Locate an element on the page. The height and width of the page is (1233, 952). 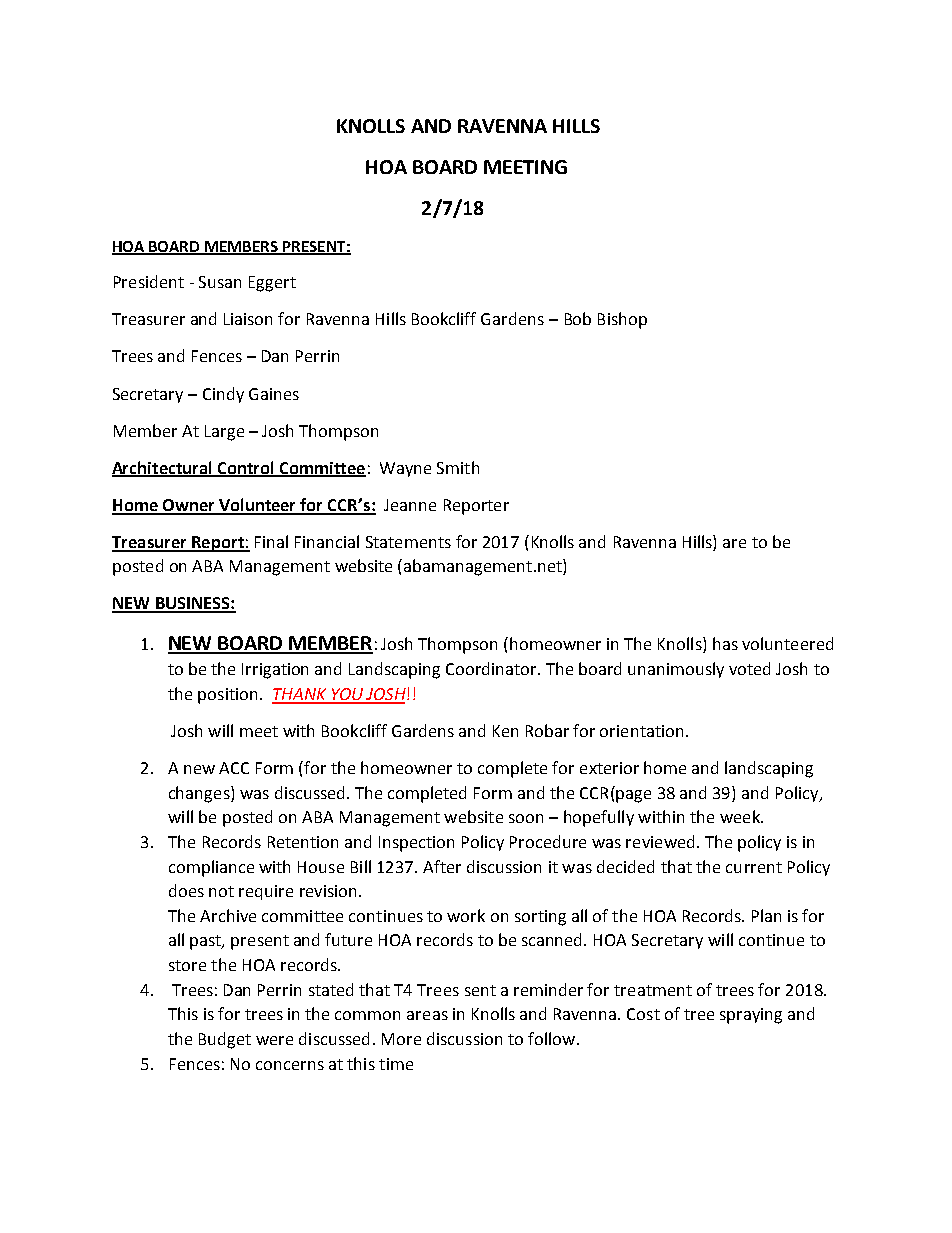
Bob is located at coordinates (578, 318).
